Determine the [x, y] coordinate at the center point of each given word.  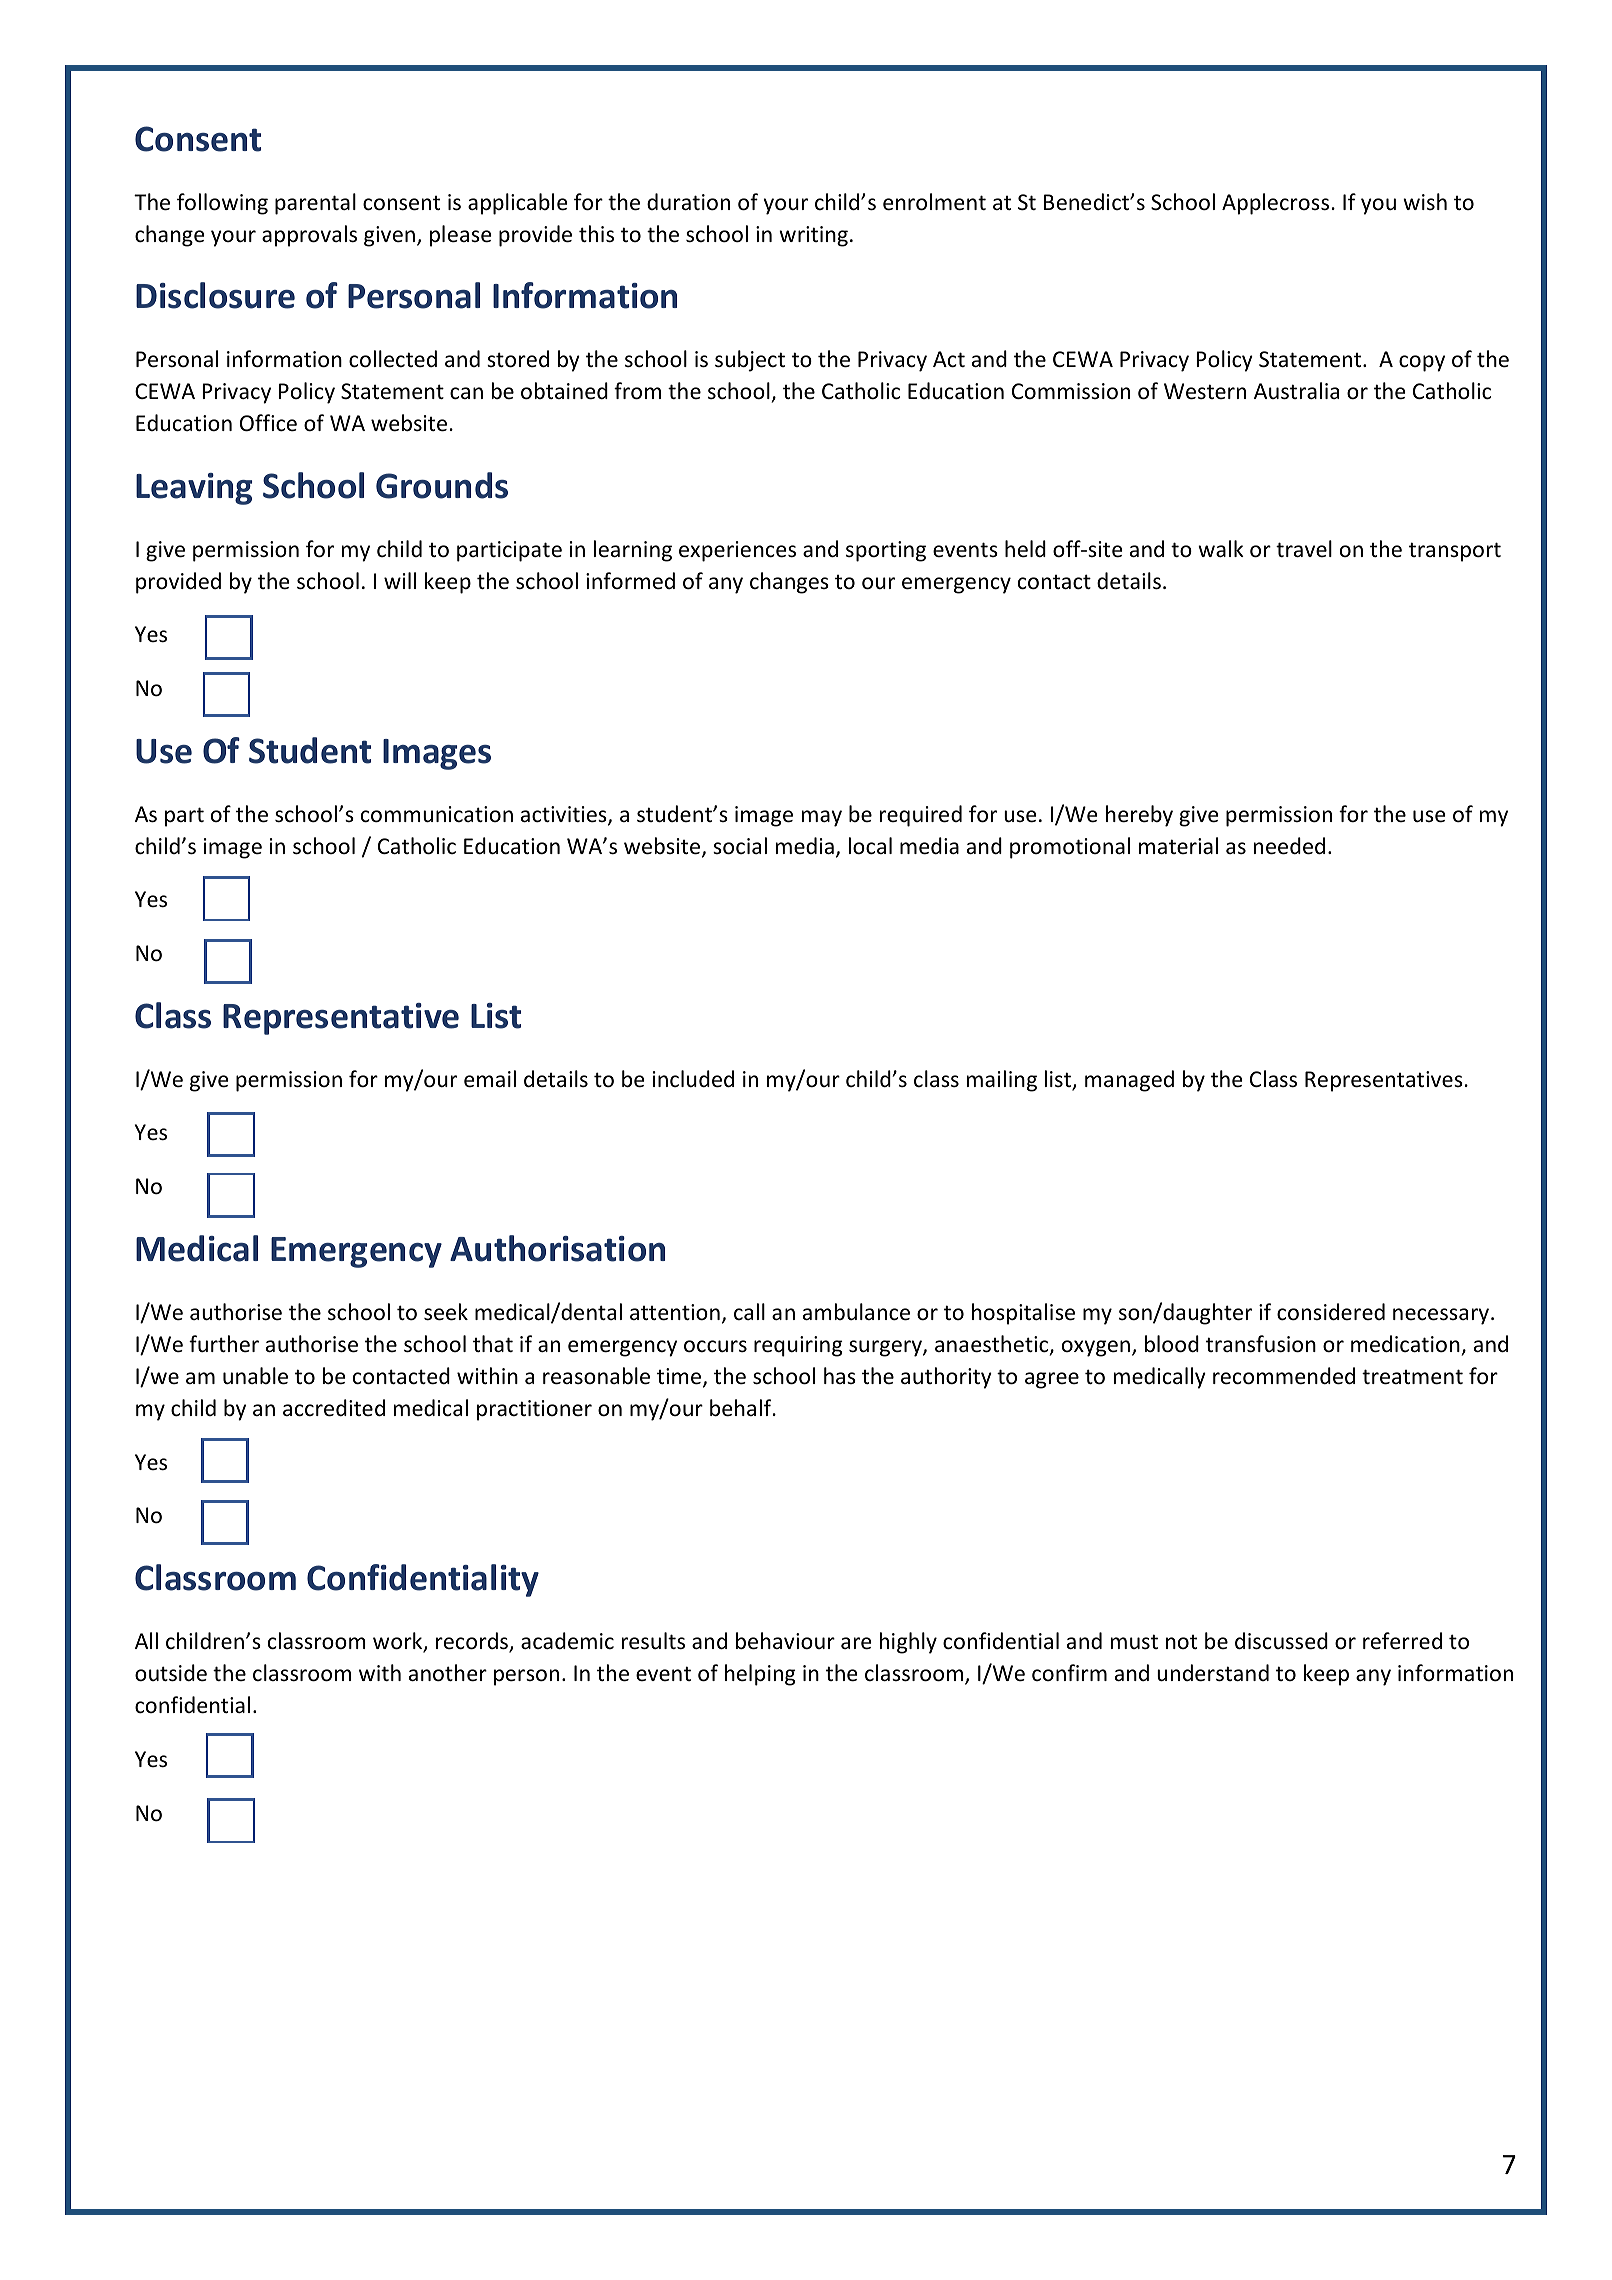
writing [813, 236]
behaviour [785, 1641]
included [693, 1079]
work [399, 1642]
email [490, 1079]
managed [1129, 1081]
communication [437, 814]
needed [1289, 846]
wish [1425, 201]
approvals [309, 236]
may [822, 818]
